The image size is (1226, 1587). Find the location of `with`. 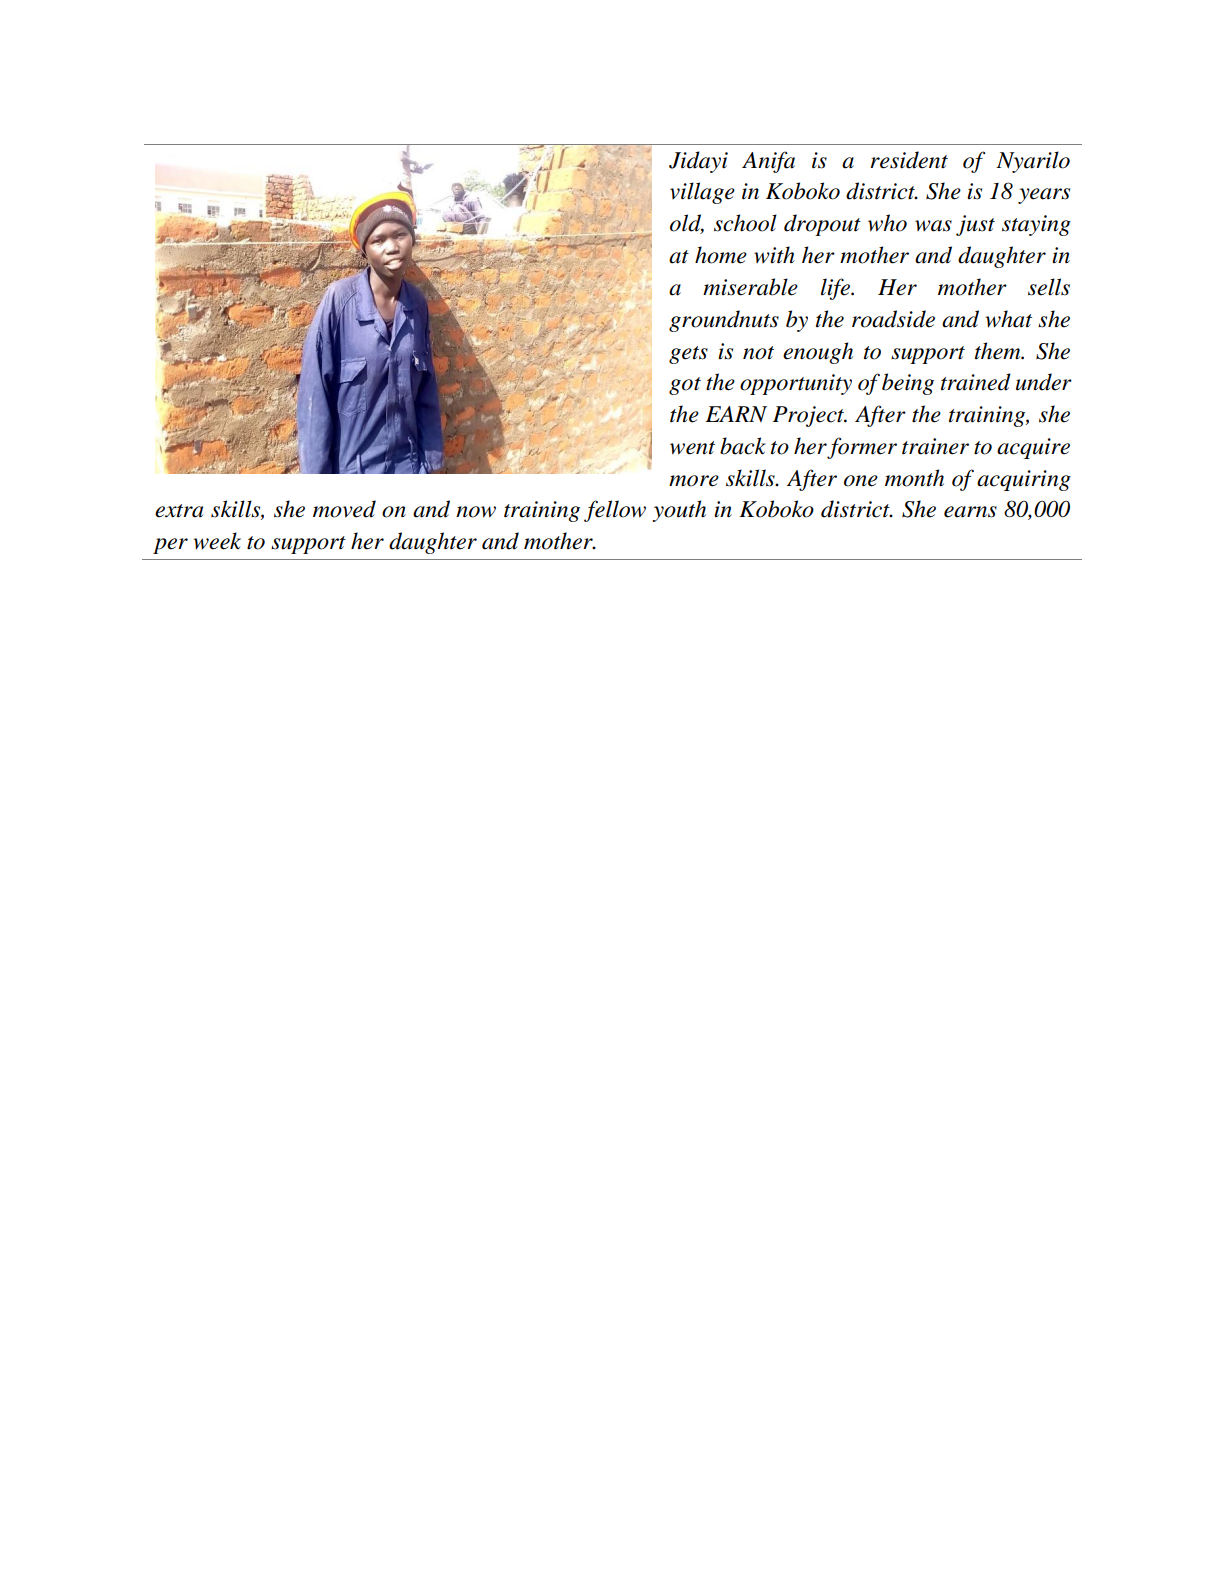

with is located at coordinates (774, 255).
